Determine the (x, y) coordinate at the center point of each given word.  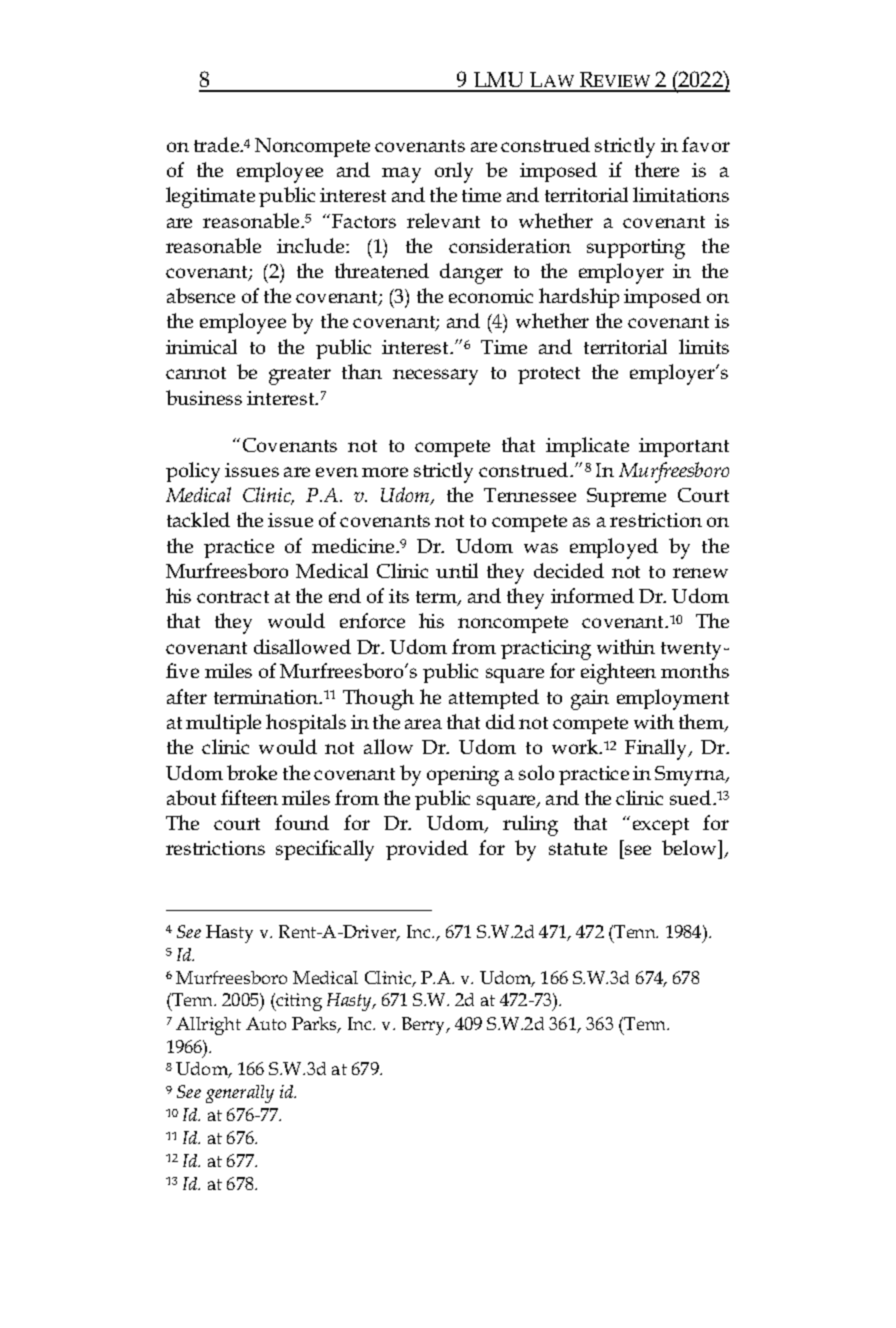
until (457, 570)
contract (233, 597)
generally (240, 1094)
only (454, 172)
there (657, 169)
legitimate (210, 197)
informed (592, 595)
